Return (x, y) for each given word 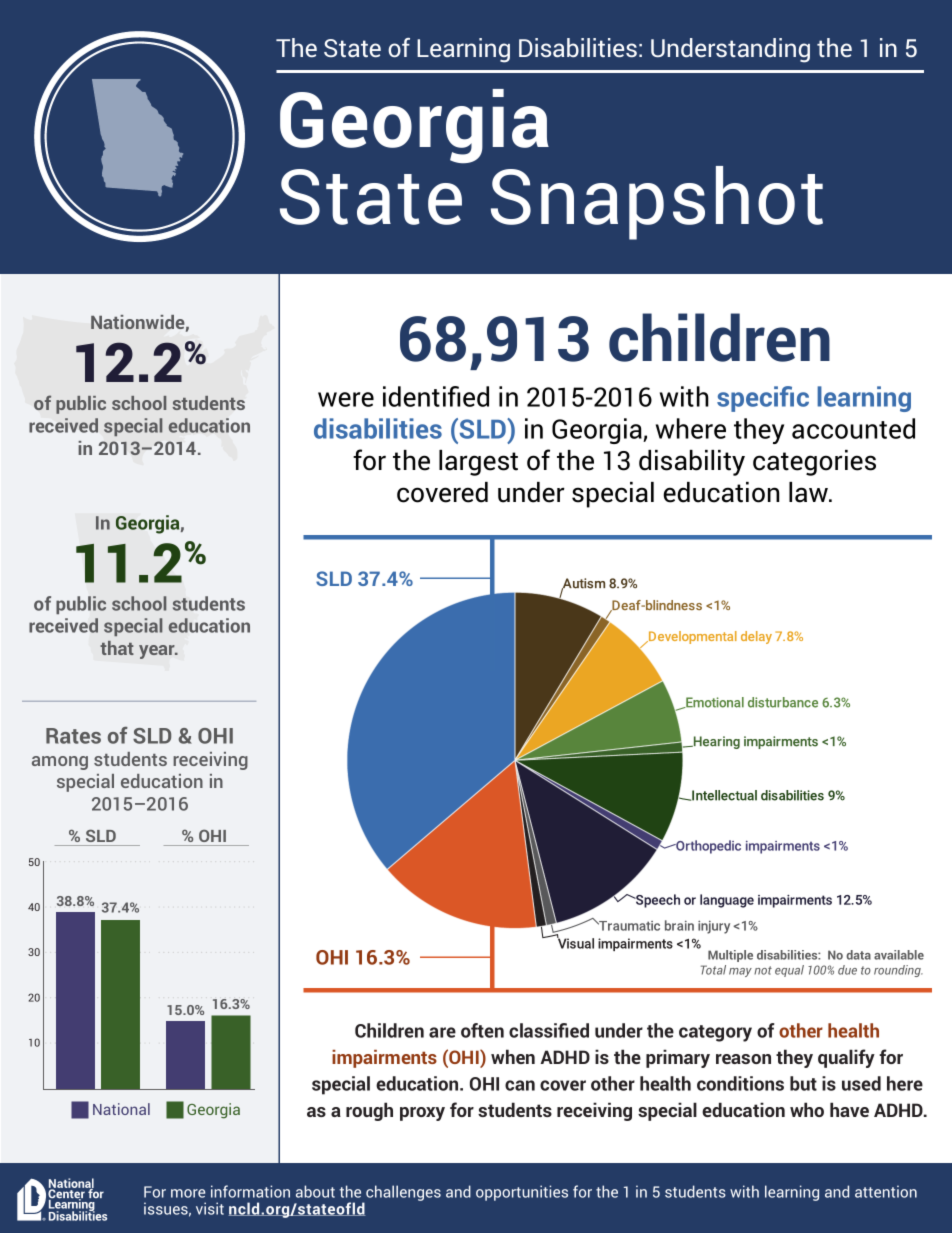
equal (789, 971)
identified (436, 396)
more (188, 1193)
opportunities (522, 1193)
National (121, 1109)
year (158, 652)
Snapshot (657, 203)
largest (478, 463)
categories (814, 463)
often (482, 1030)
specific (763, 399)
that (117, 648)
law (810, 492)
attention (886, 1191)
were (346, 399)
